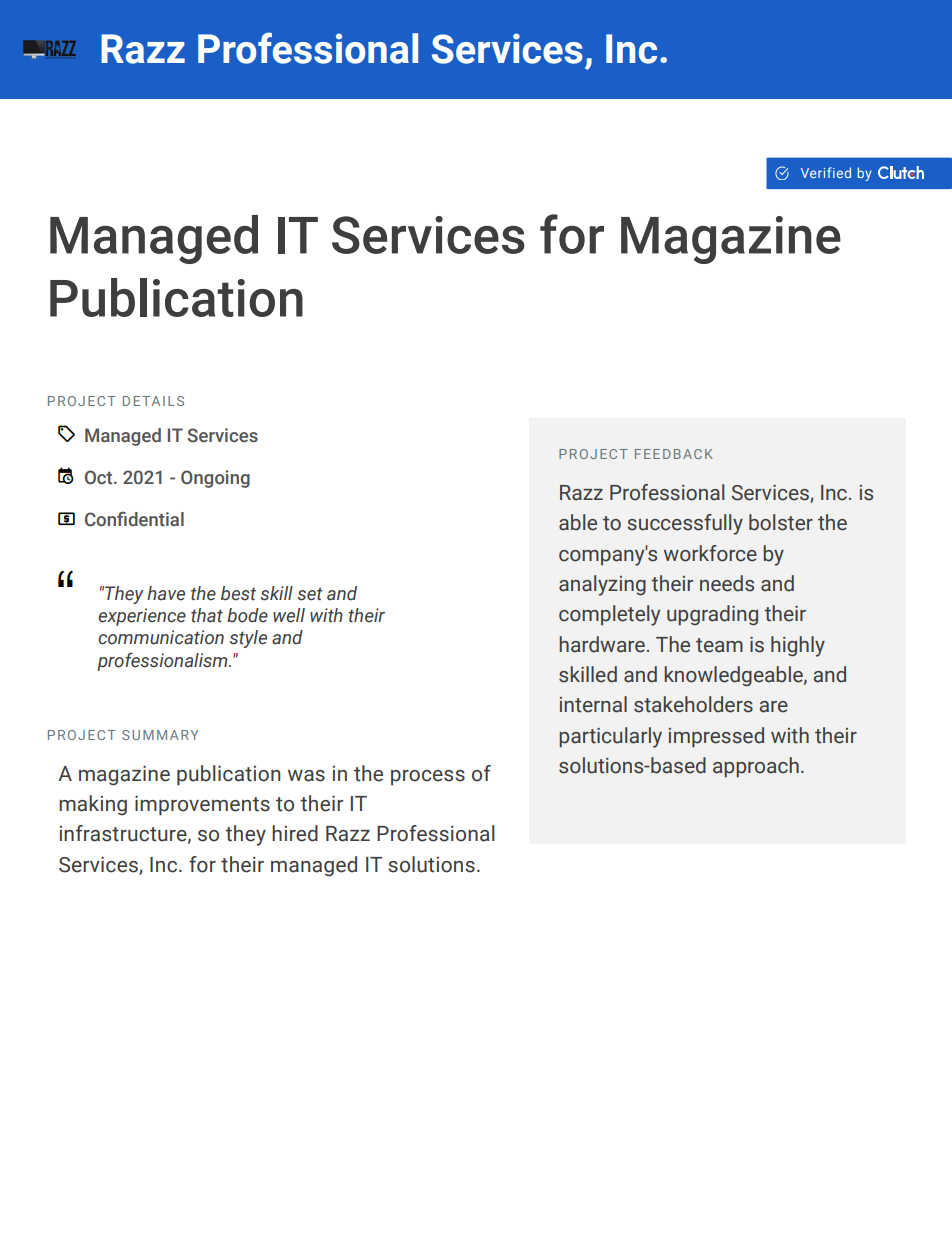  Describe the element at coordinates (712, 615) in the screenshot. I see `upgrading` at that location.
